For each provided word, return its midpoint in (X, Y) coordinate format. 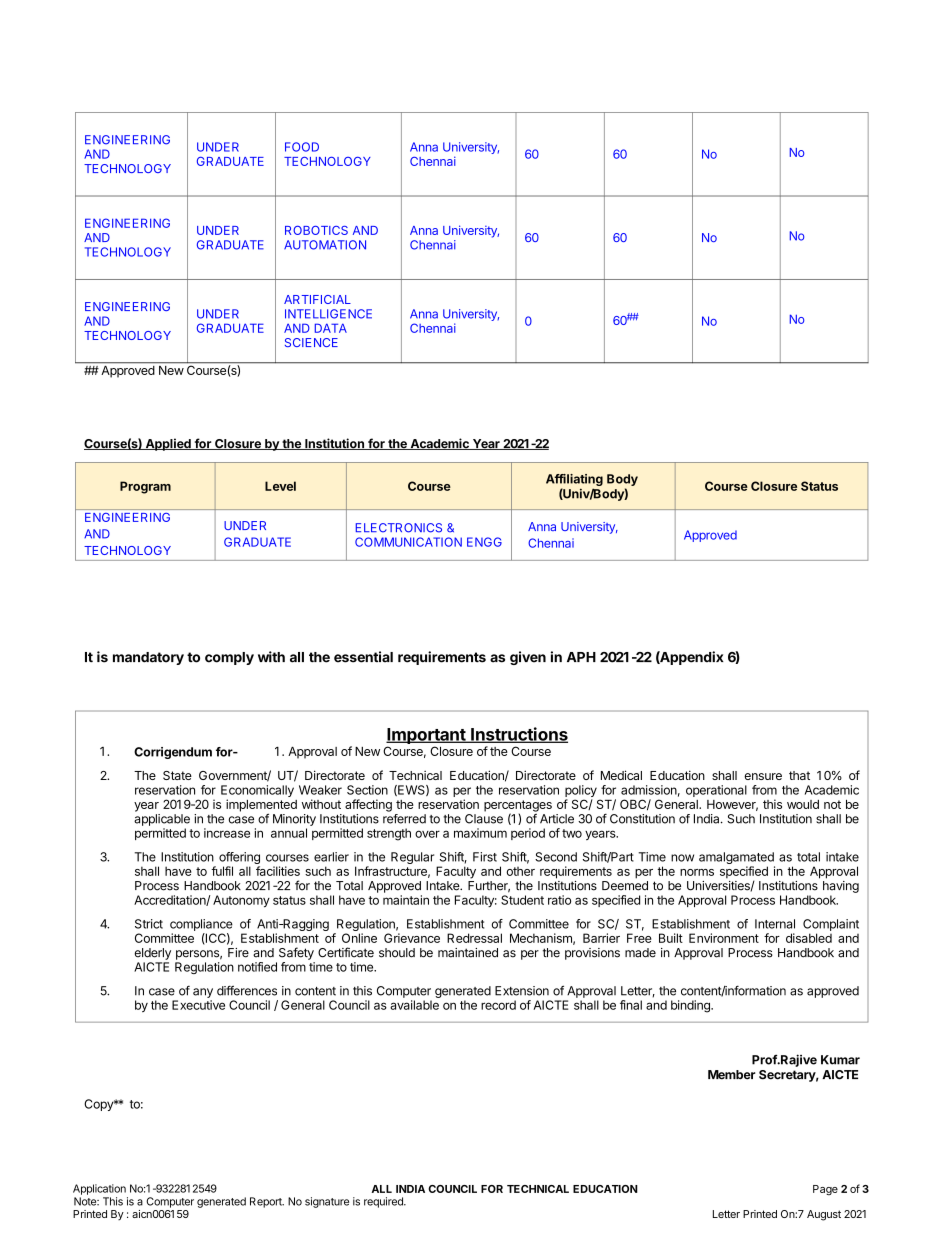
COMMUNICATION (408, 542)
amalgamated (737, 859)
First (485, 857)
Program (145, 487)
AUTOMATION (325, 245)
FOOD (302, 147)
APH (581, 657)
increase (227, 833)
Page (825, 1190)
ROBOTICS (316, 230)
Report (267, 1202)
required (384, 1202)
